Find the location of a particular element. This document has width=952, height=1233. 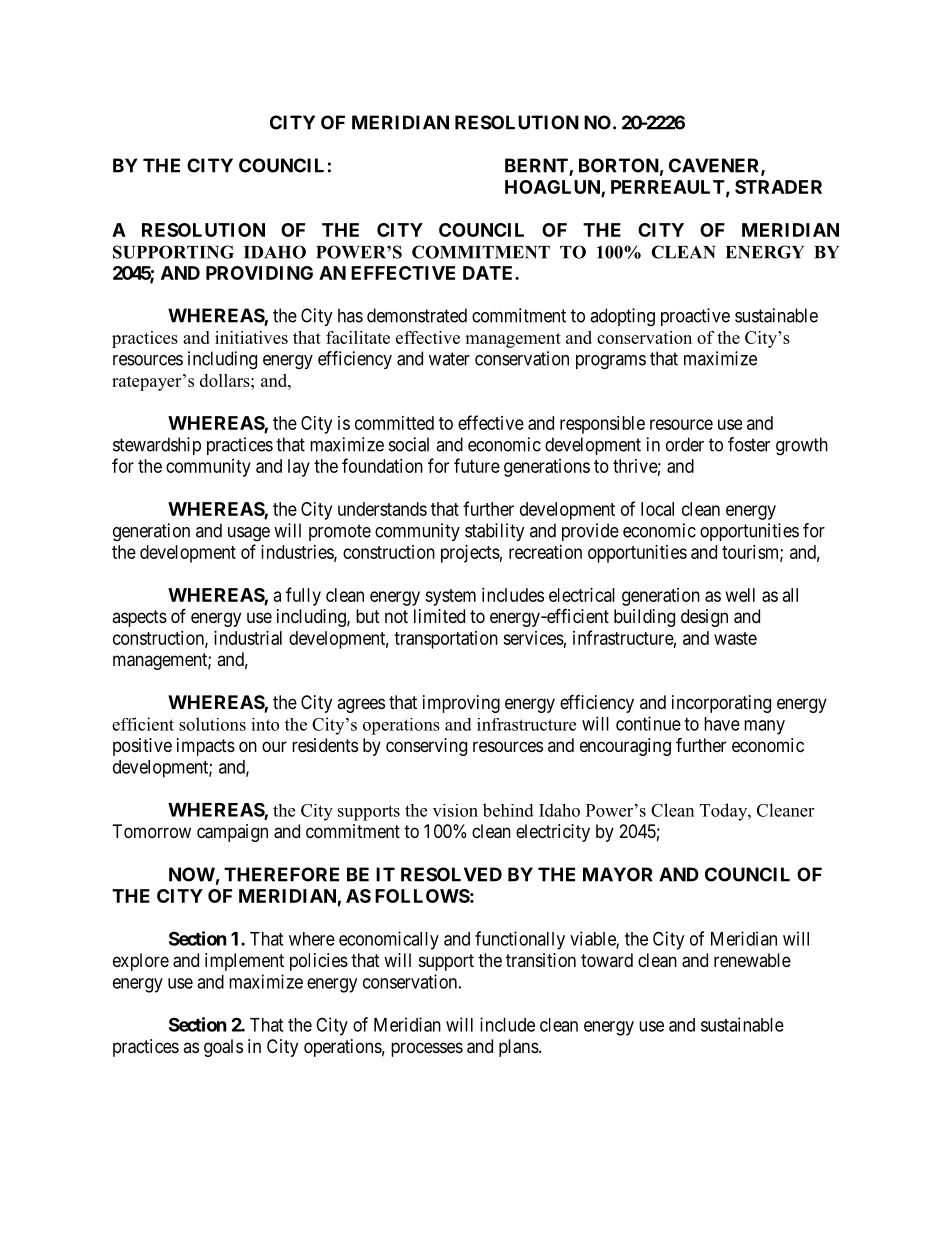

processes is located at coordinates (427, 1049).
